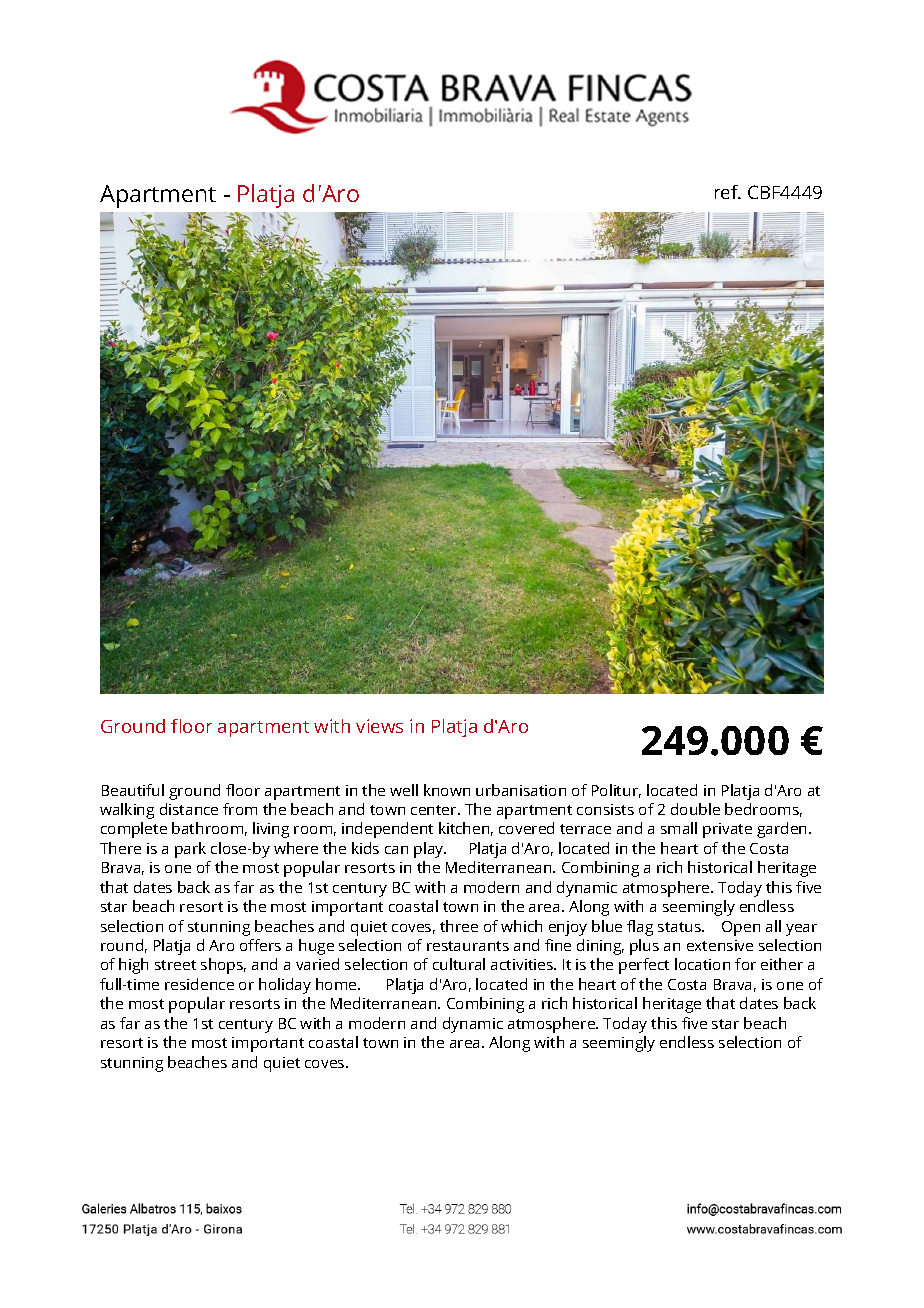 This screenshot has width=924, height=1308. Describe the element at coordinates (404, 790) in the screenshot. I see `well` at that location.
